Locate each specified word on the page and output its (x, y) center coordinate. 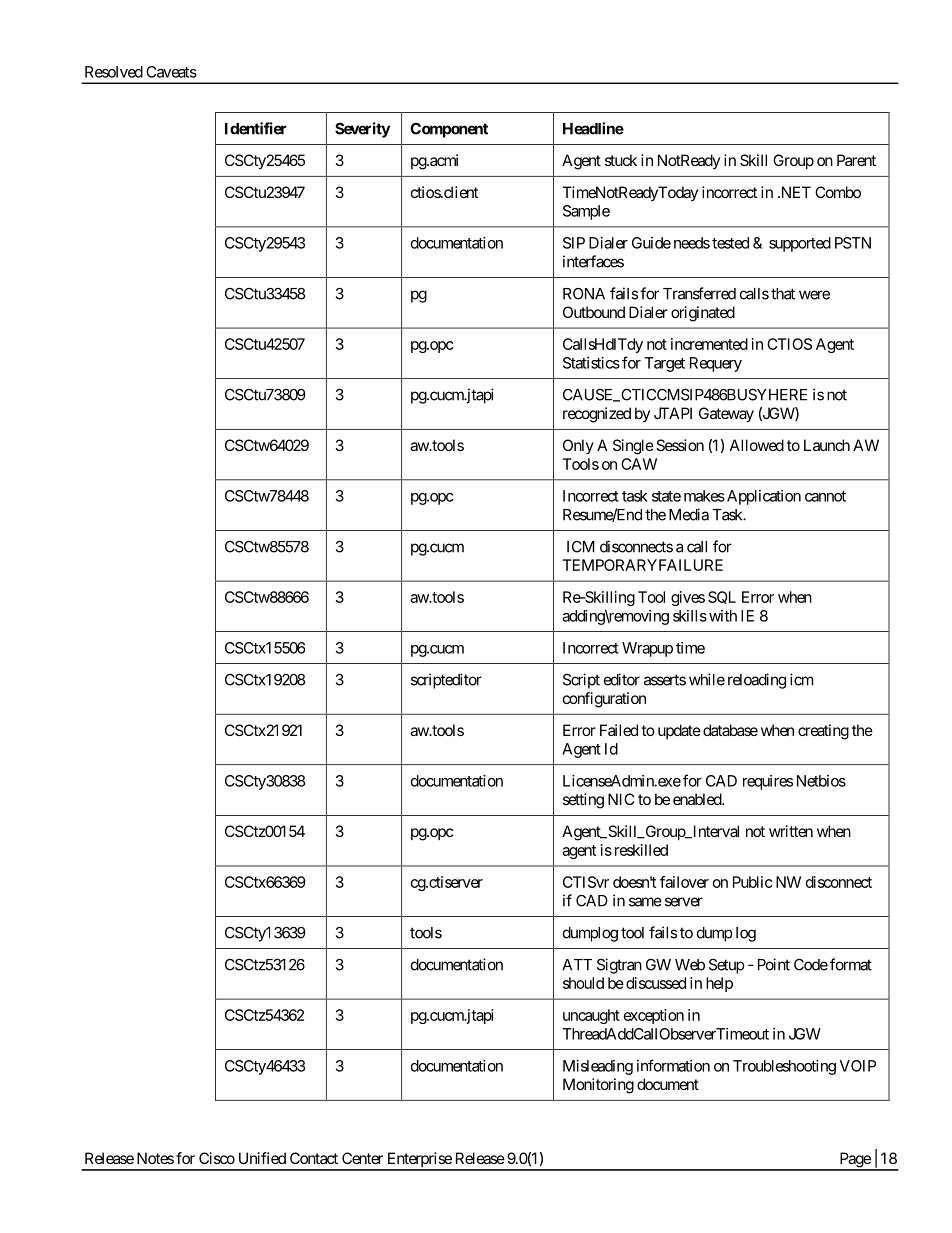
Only (578, 446)
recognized (597, 415)
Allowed (757, 445)
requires (768, 782)
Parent (856, 160)
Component (449, 130)
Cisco (217, 1158)
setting (583, 801)
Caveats (171, 72)
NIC (621, 799)
